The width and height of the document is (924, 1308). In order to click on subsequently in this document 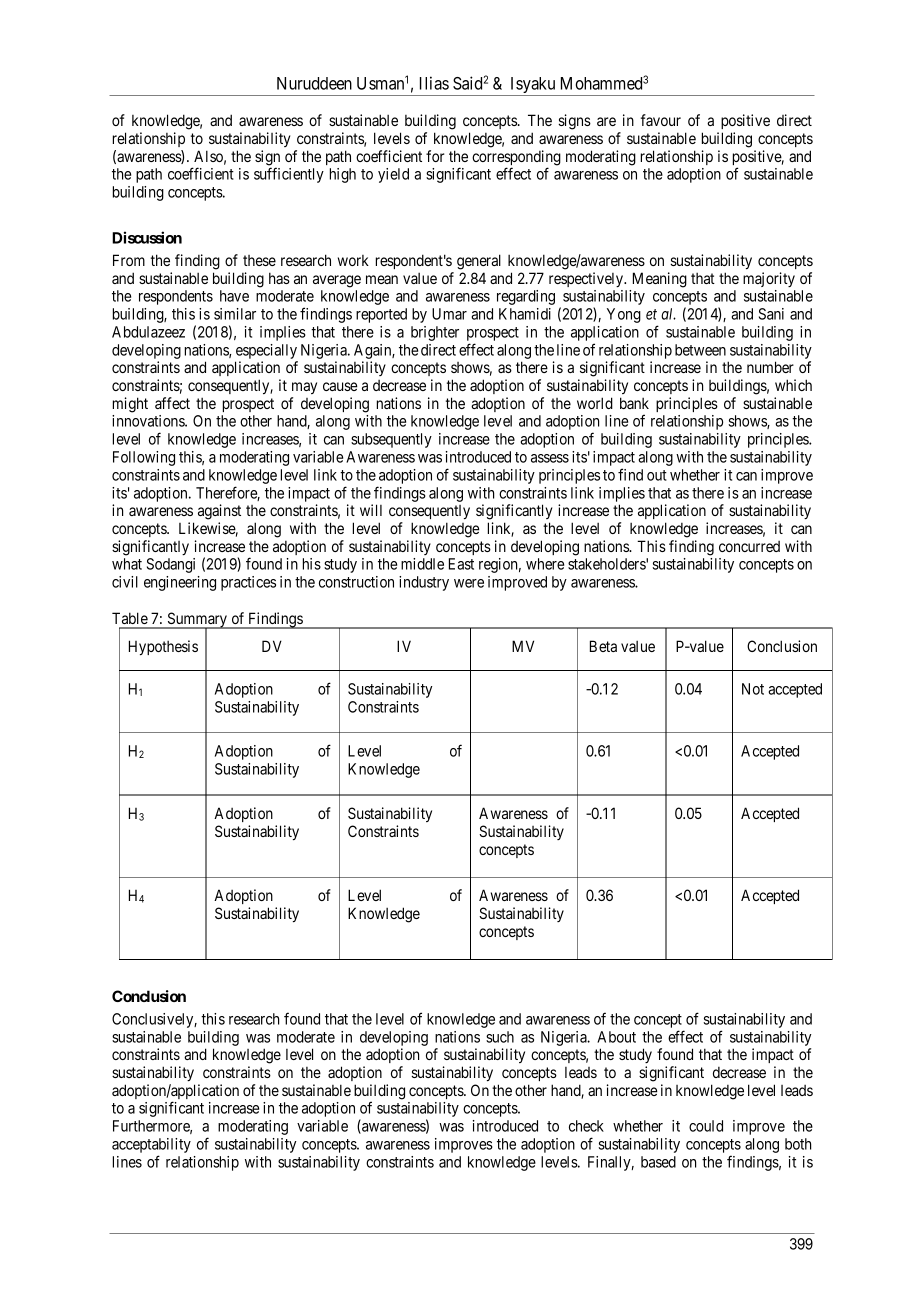, I will do `click(391, 440)`.
